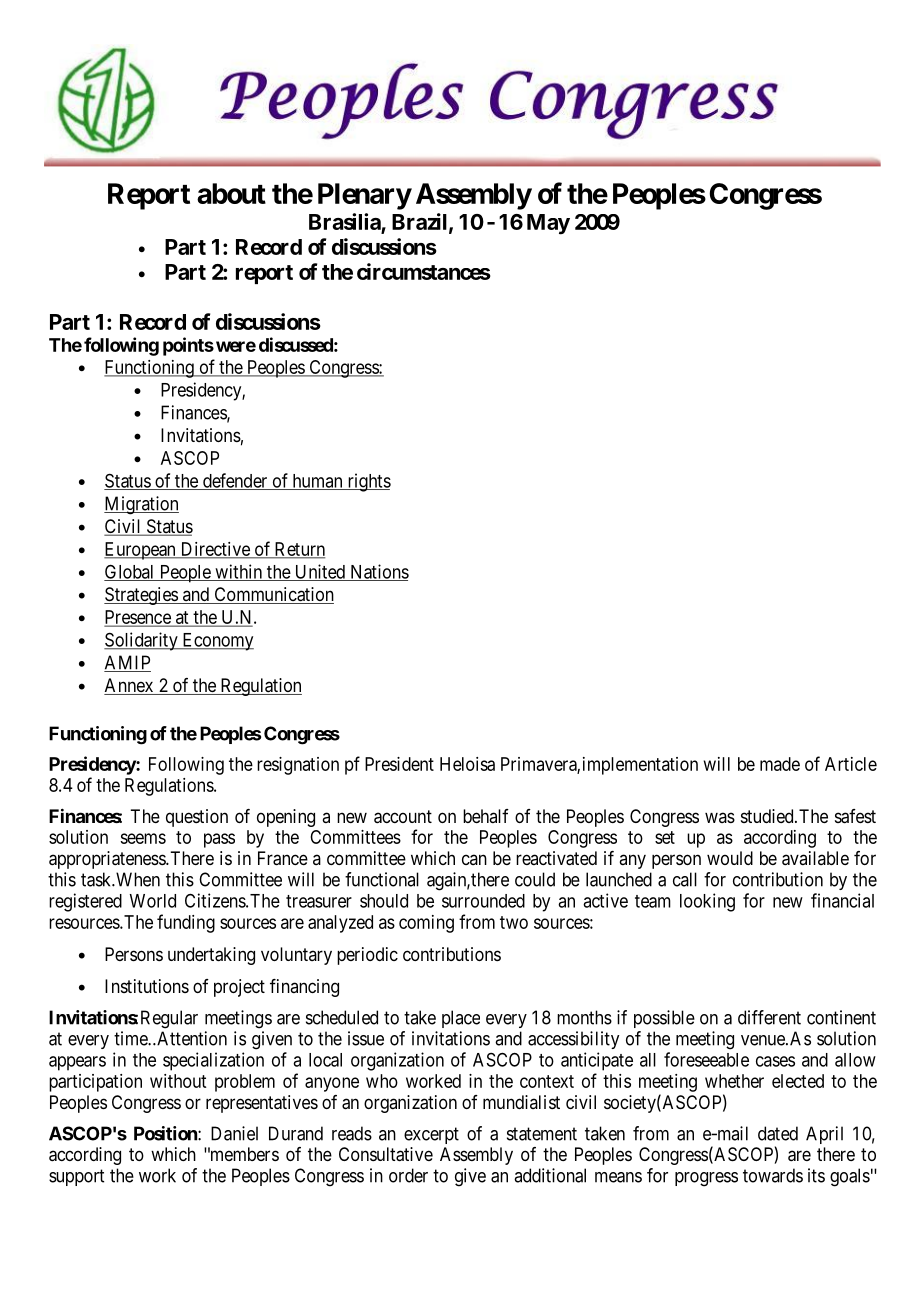 The width and height of the document is (924, 1308). Describe the element at coordinates (426, 924) in the document. I see `coming` at that location.
